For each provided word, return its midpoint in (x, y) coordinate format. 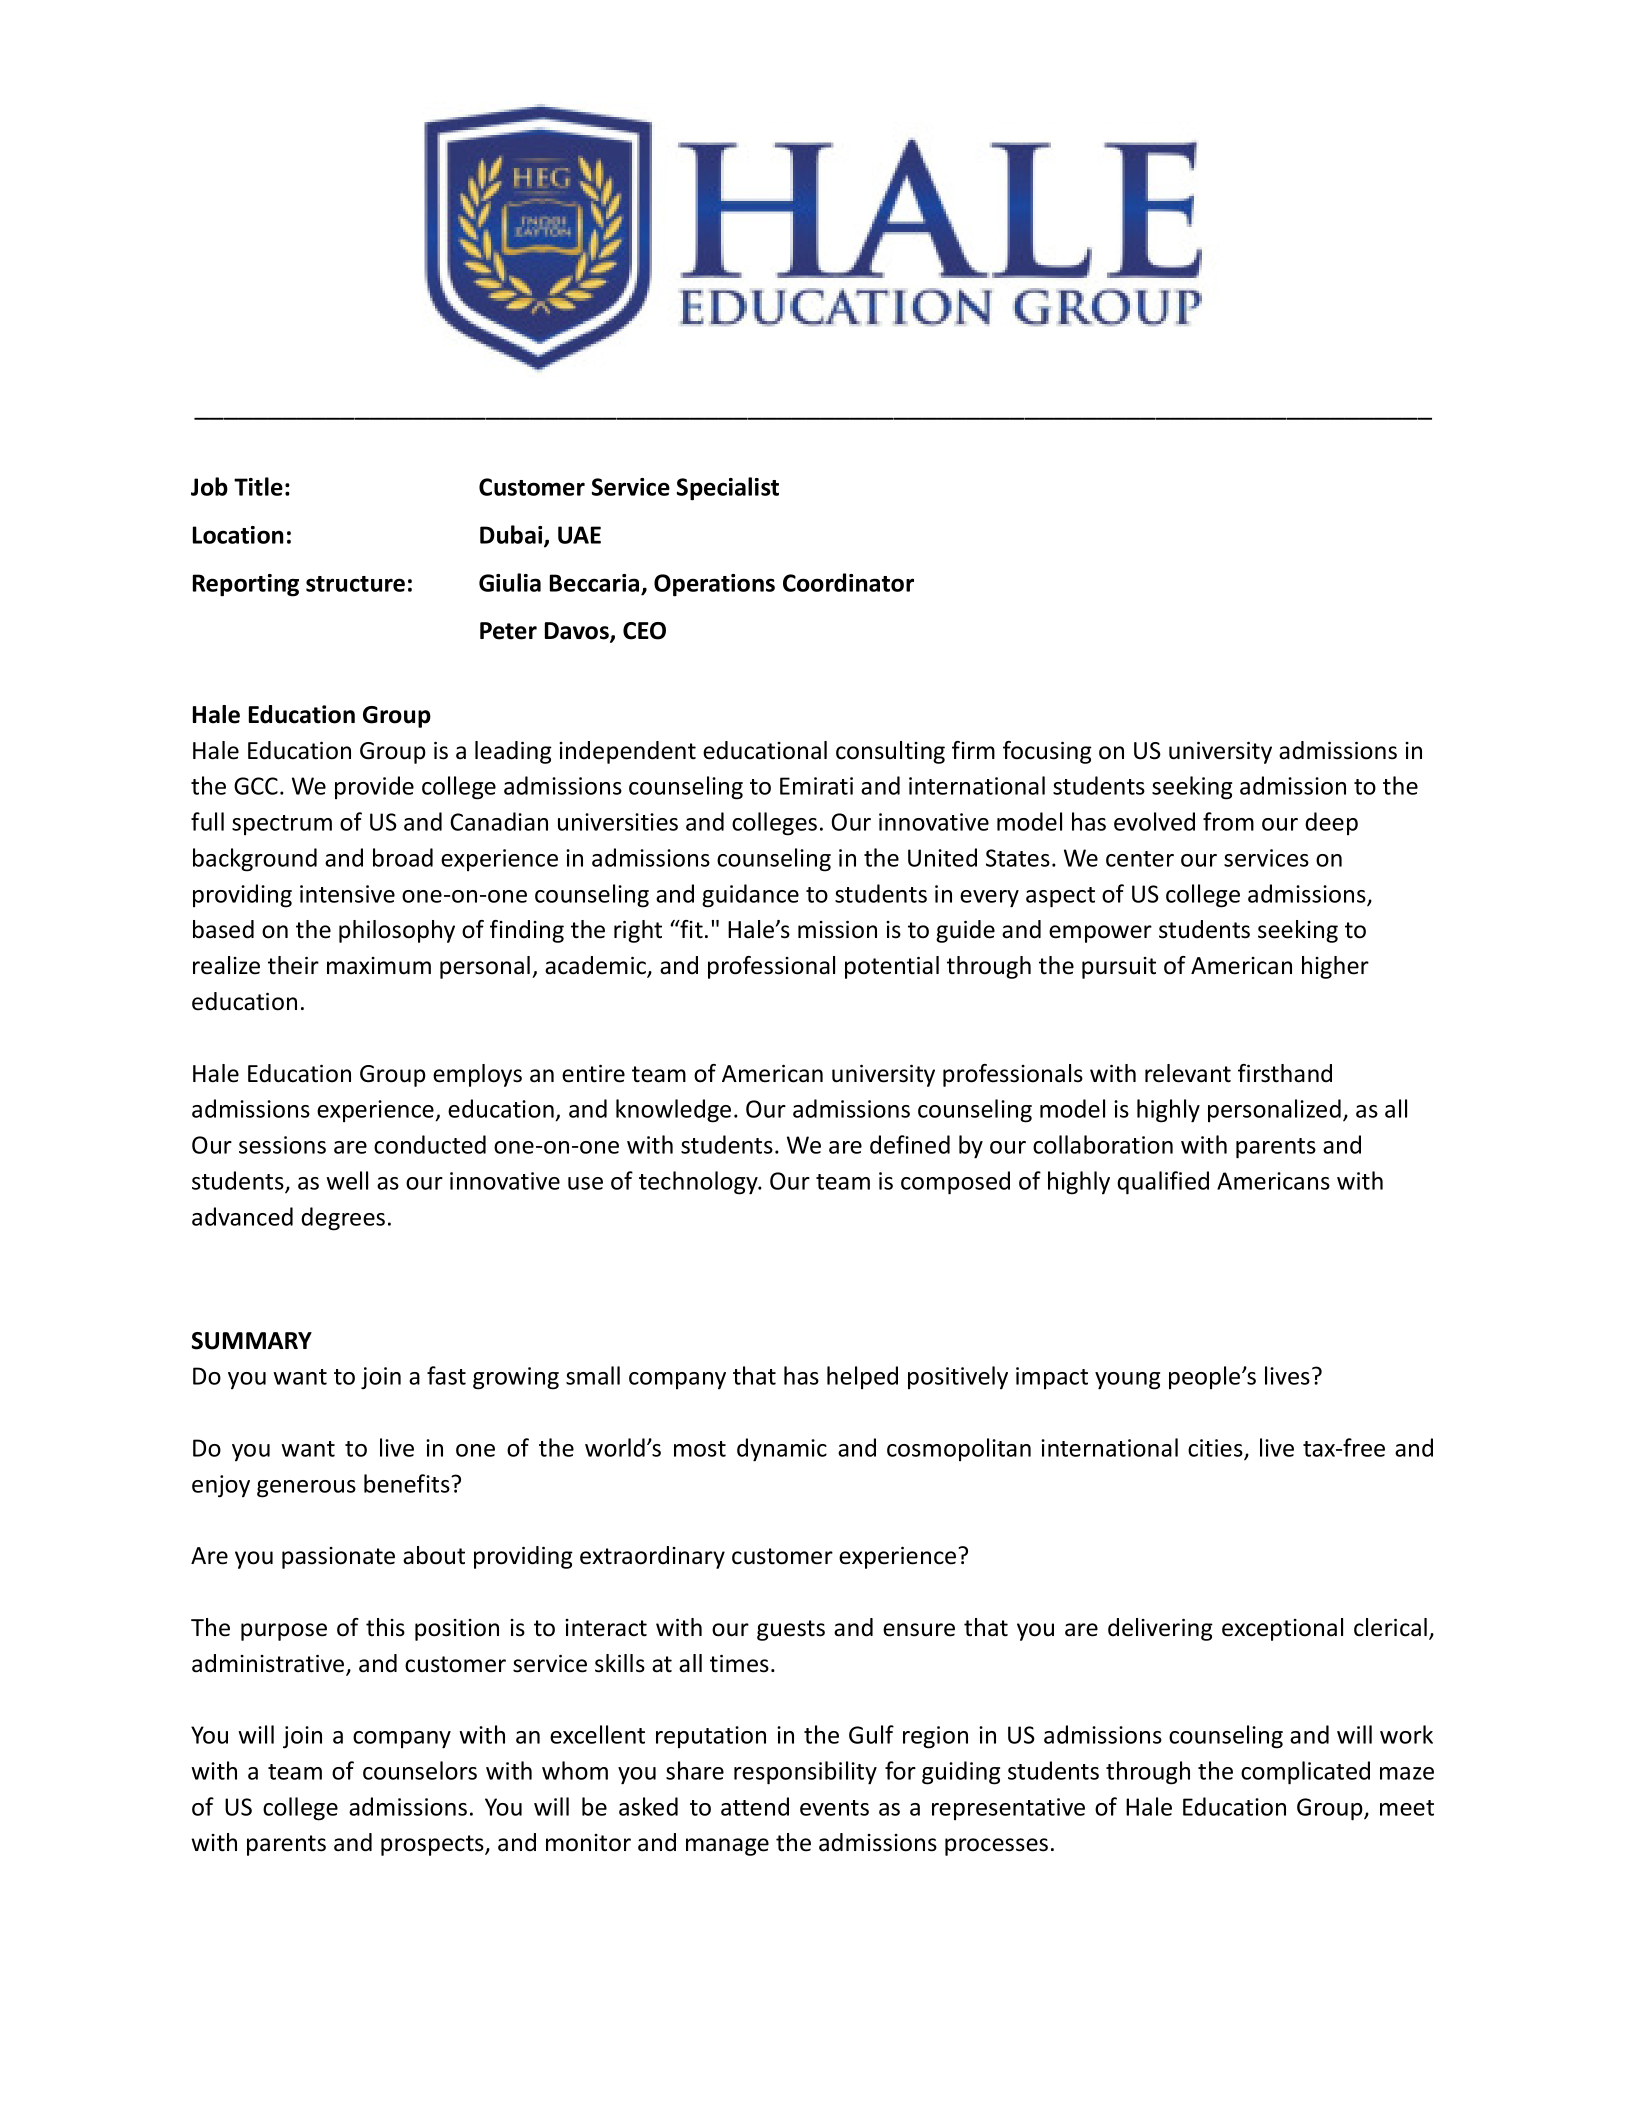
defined (910, 1144)
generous (306, 1489)
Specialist (728, 489)
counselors (420, 1770)
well (347, 1180)
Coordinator (848, 582)
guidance (750, 896)
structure (355, 584)
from (1228, 821)
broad (403, 857)
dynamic (782, 1450)
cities (1216, 1449)
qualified (1163, 1183)
